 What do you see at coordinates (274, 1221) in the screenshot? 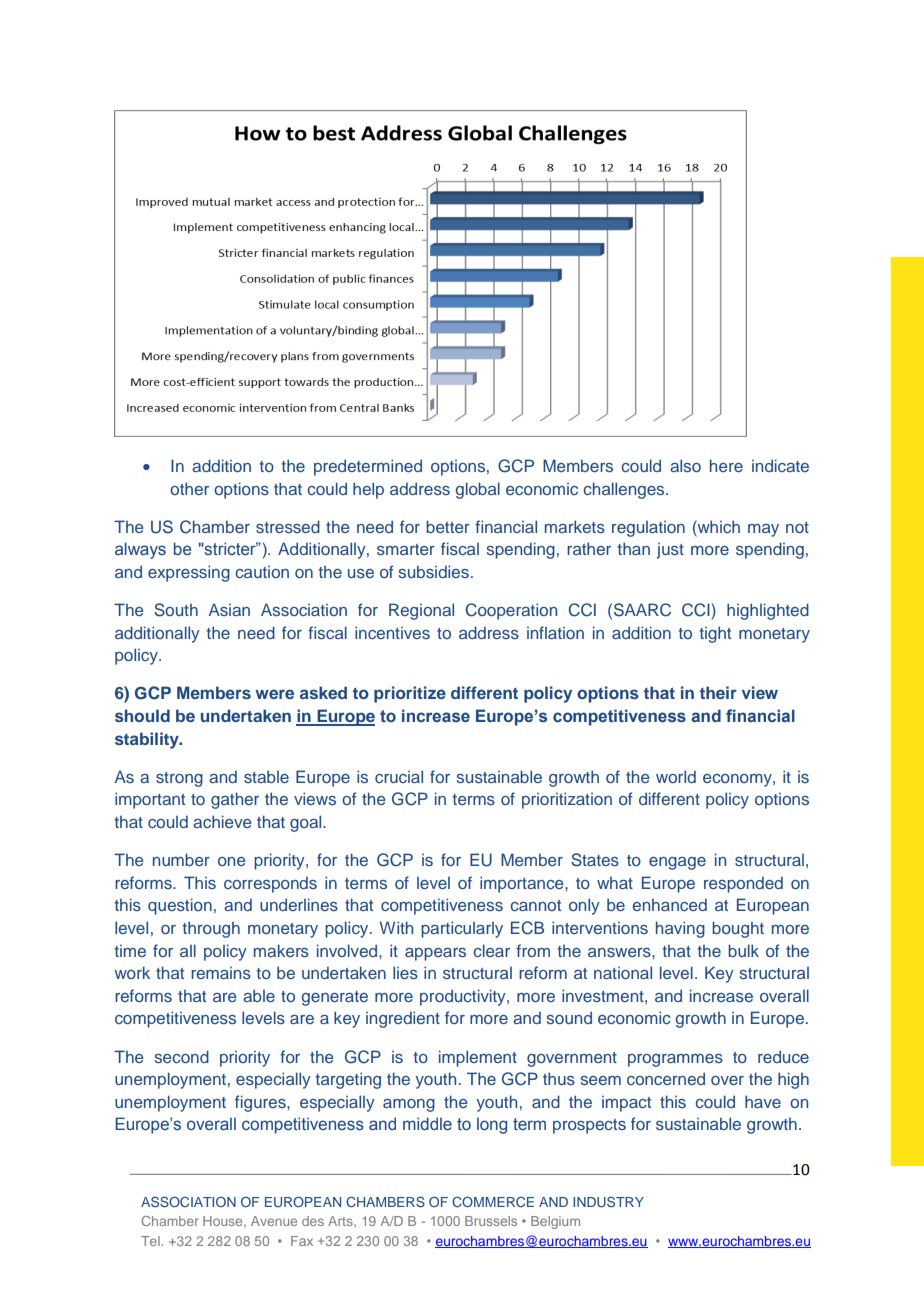
I see `Avenue` at bounding box center [274, 1221].
